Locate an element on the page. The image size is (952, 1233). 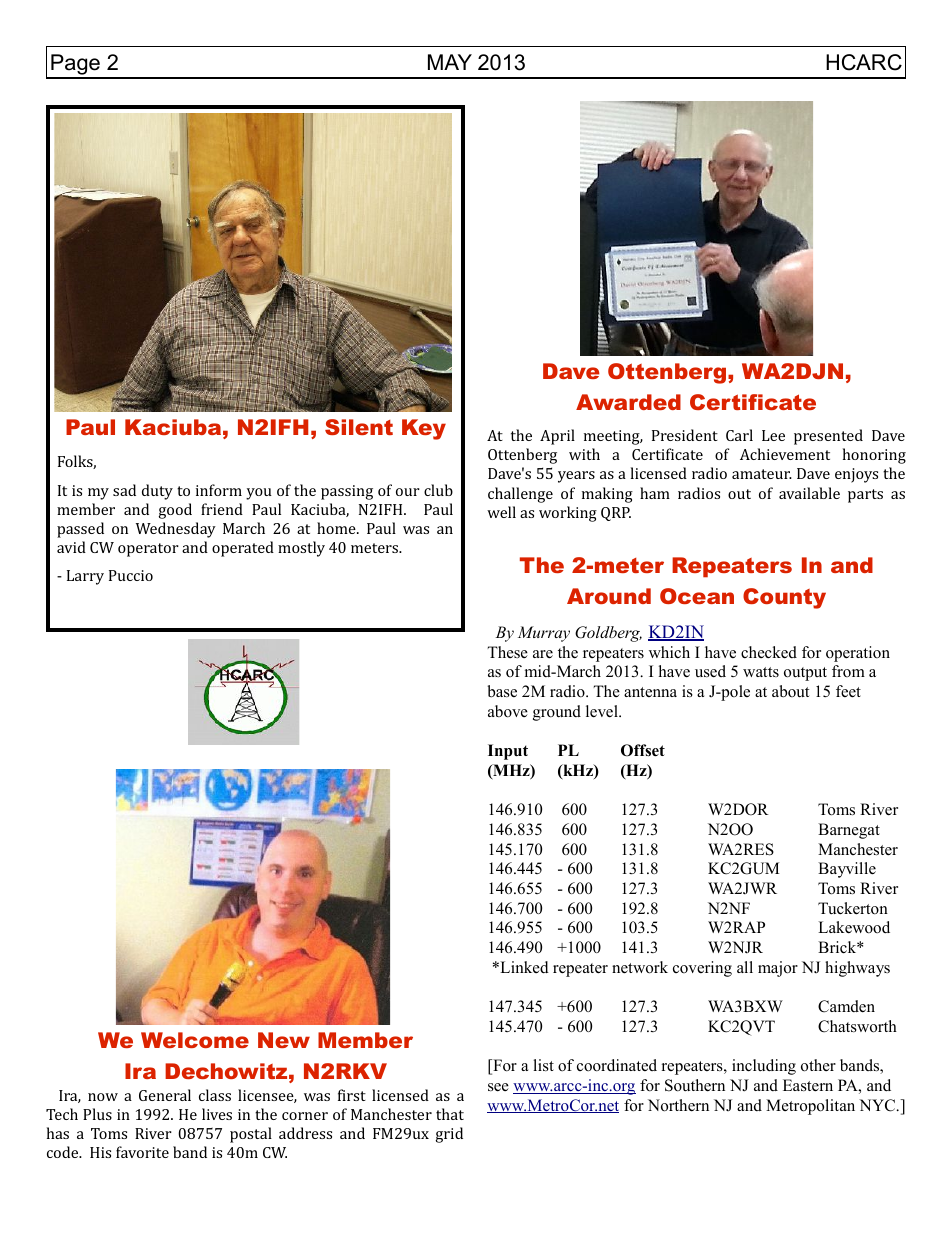
General is located at coordinates (165, 1095).
